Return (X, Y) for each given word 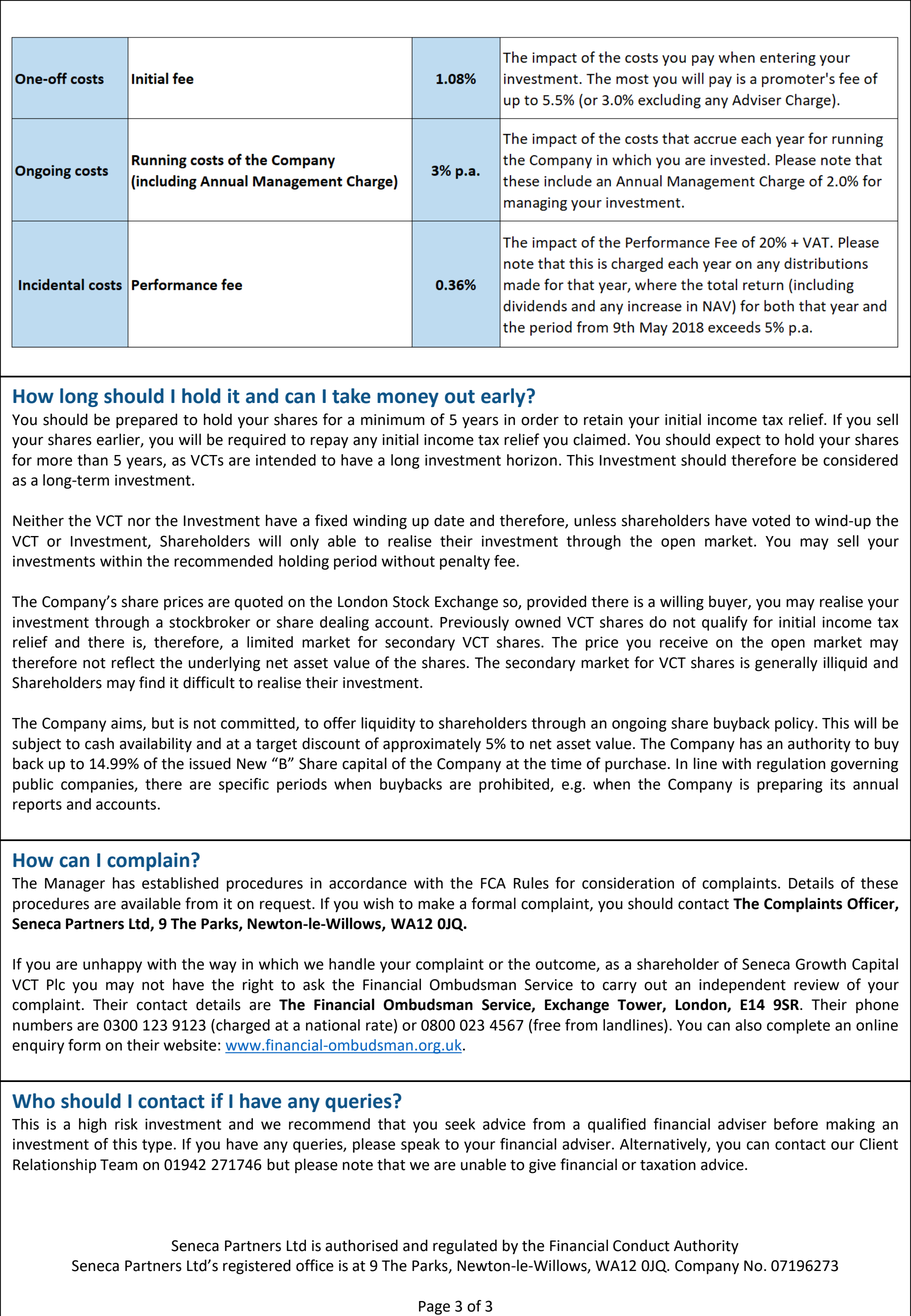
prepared (146, 420)
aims (127, 724)
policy (795, 724)
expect (738, 441)
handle (352, 964)
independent (742, 985)
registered (257, 1267)
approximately (432, 744)
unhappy (112, 965)
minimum (393, 420)
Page (434, 1308)
